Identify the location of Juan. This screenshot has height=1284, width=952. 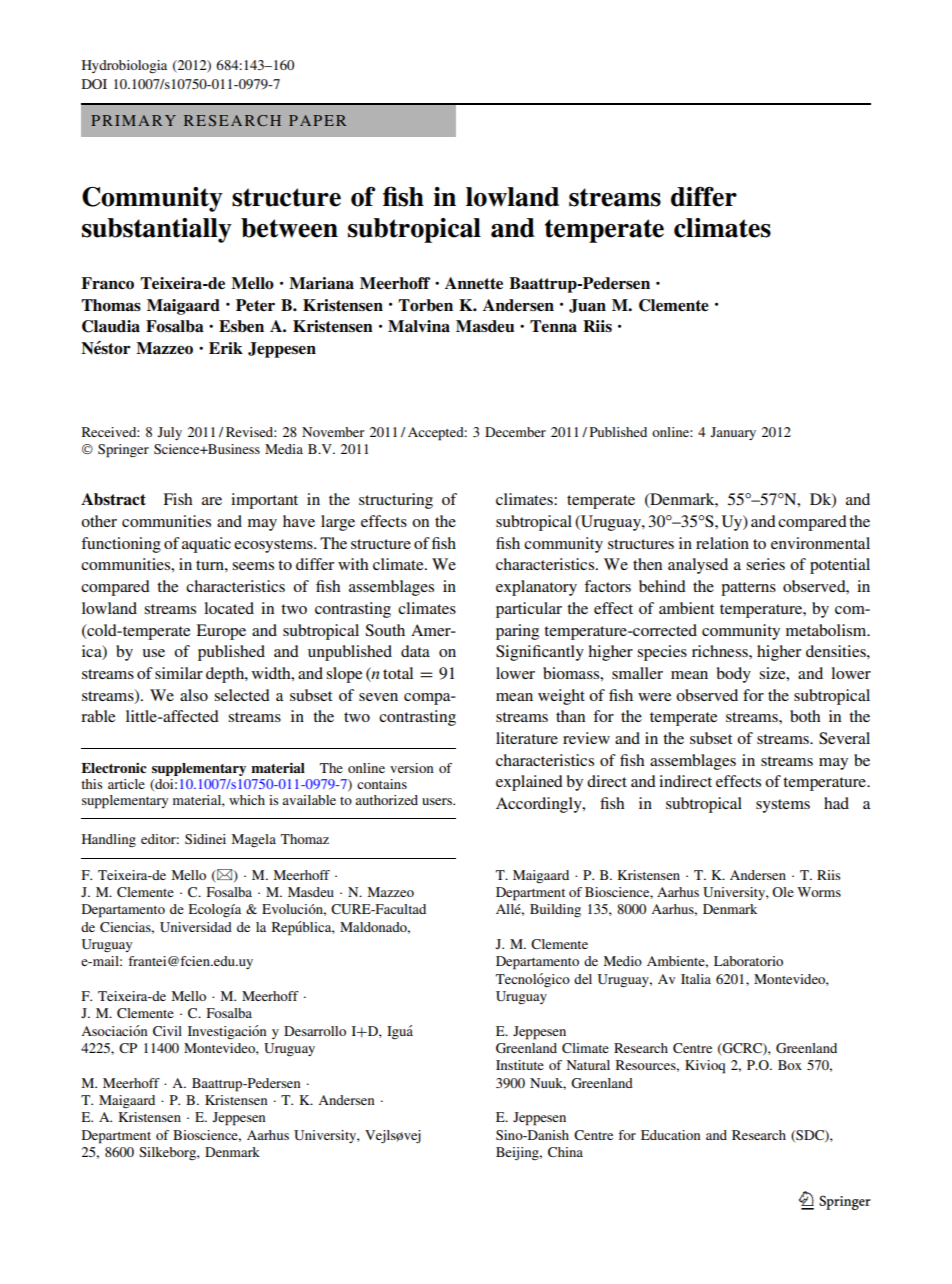
(587, 306).
